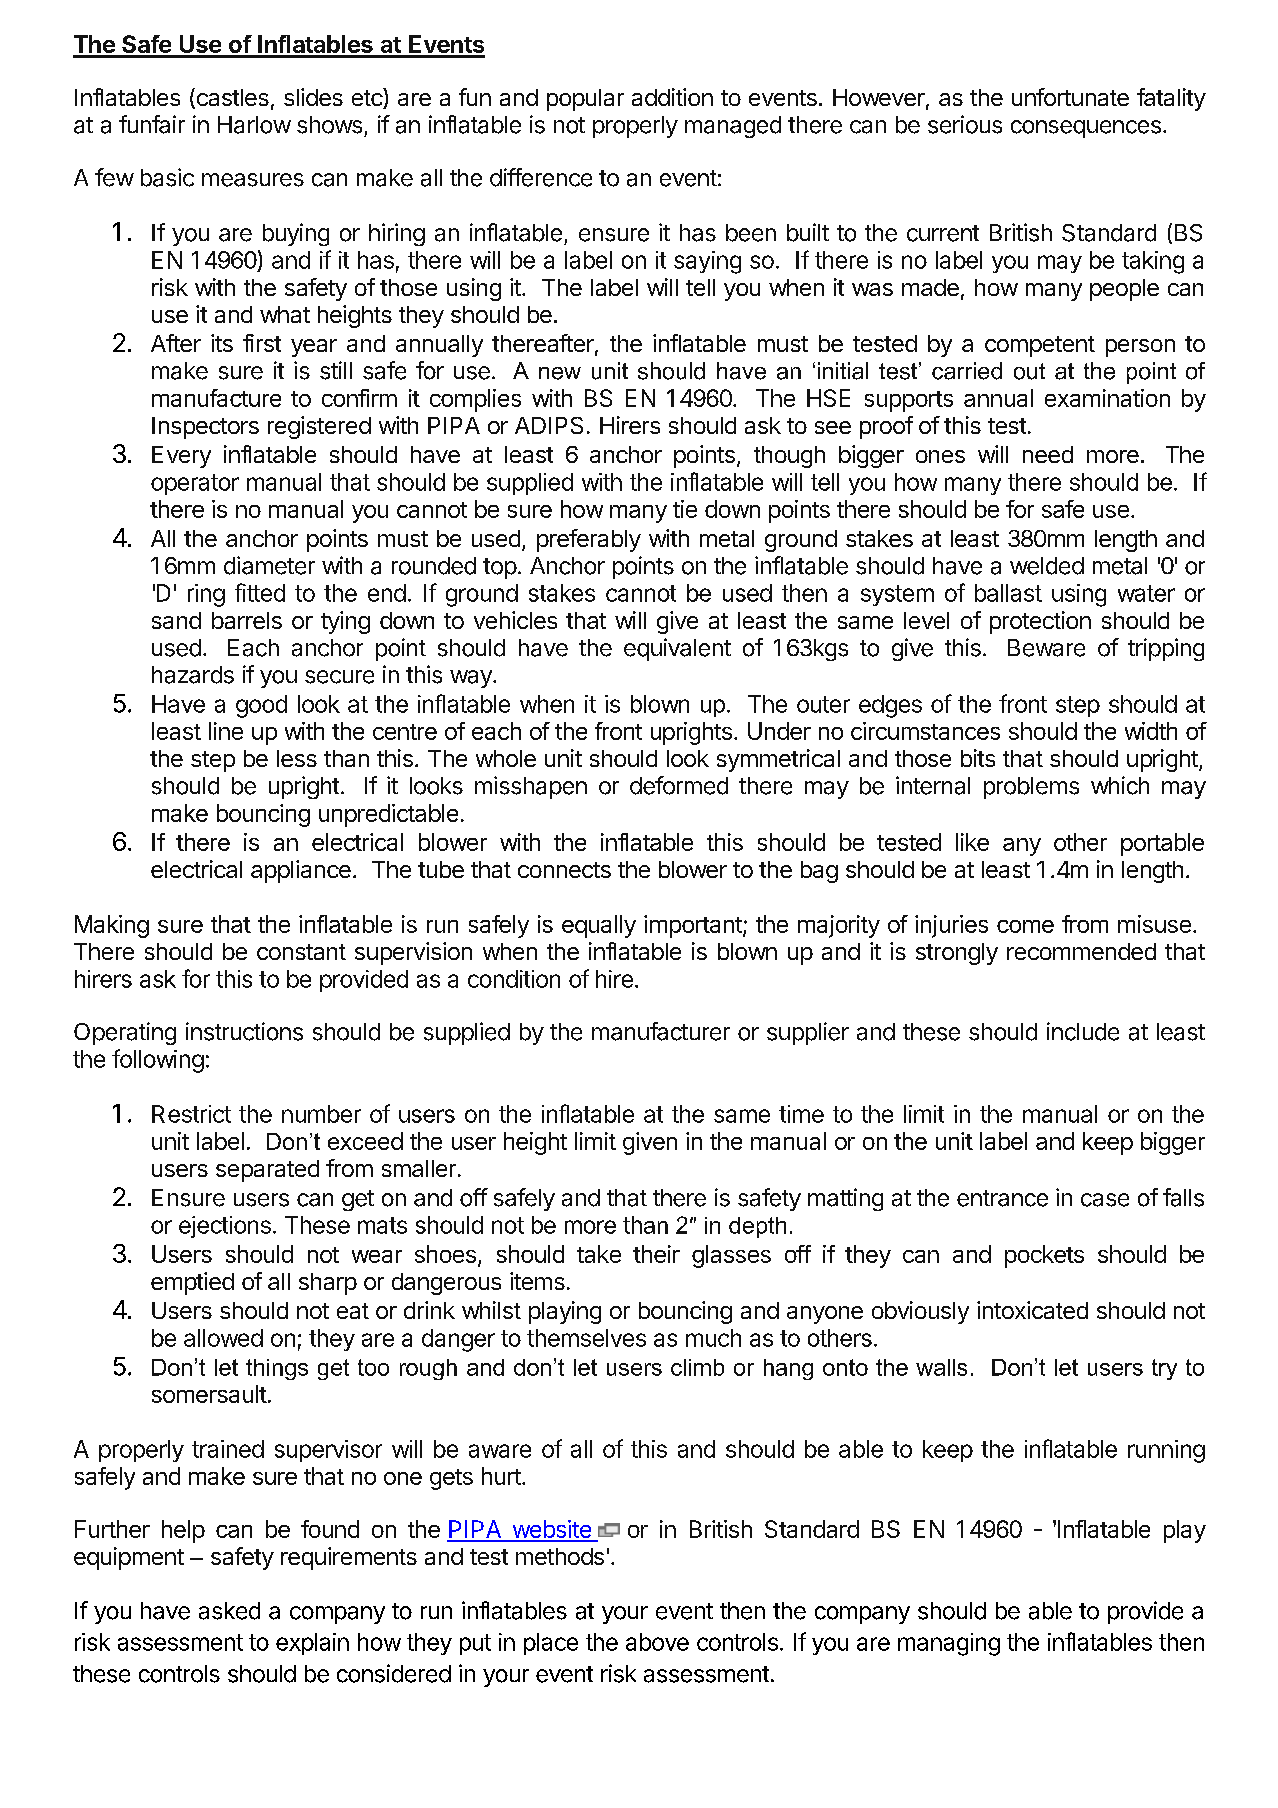 The image size is (1278, 1808). I want to click on consequences, so click(1086, 129).
